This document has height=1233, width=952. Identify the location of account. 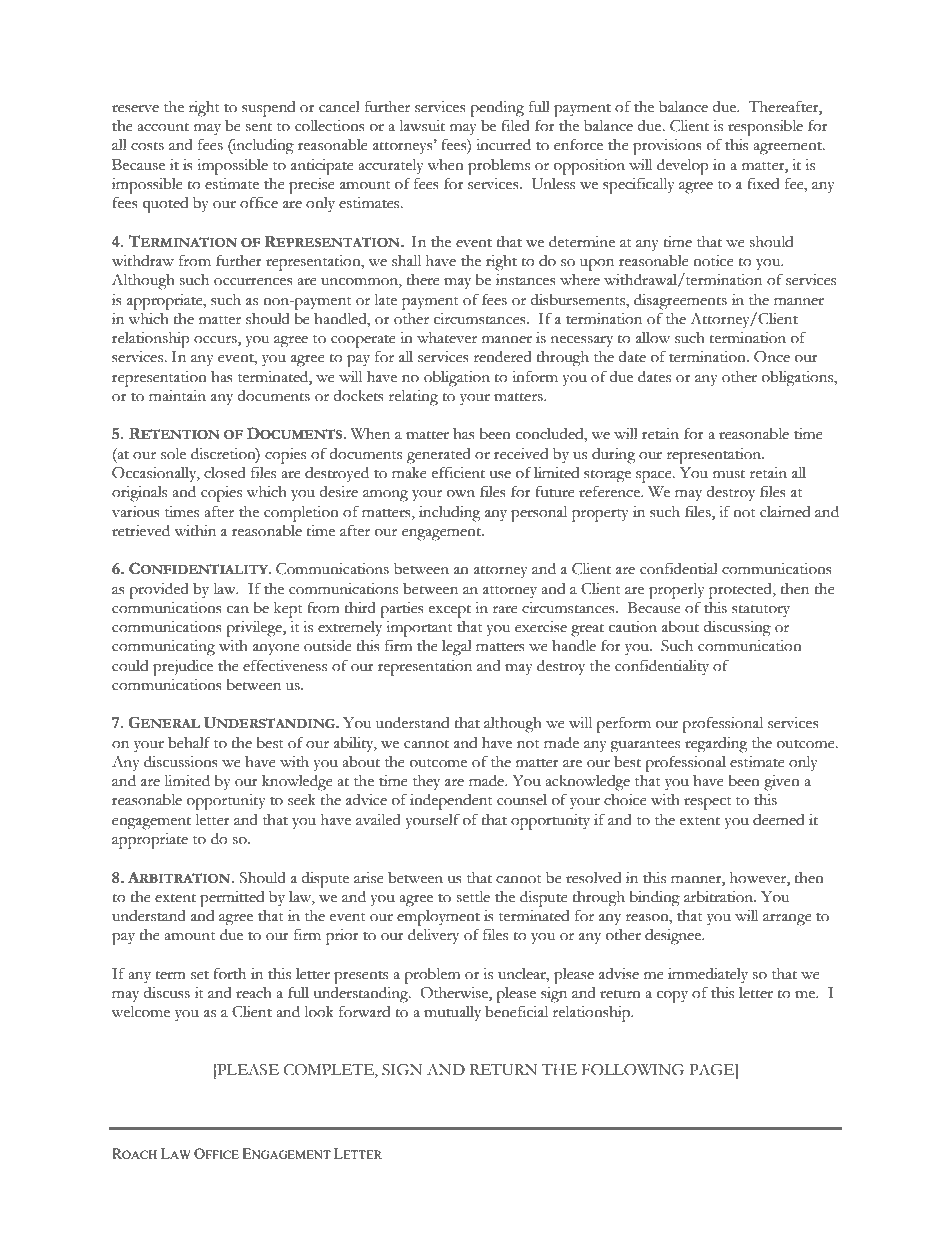
(163, 127).
